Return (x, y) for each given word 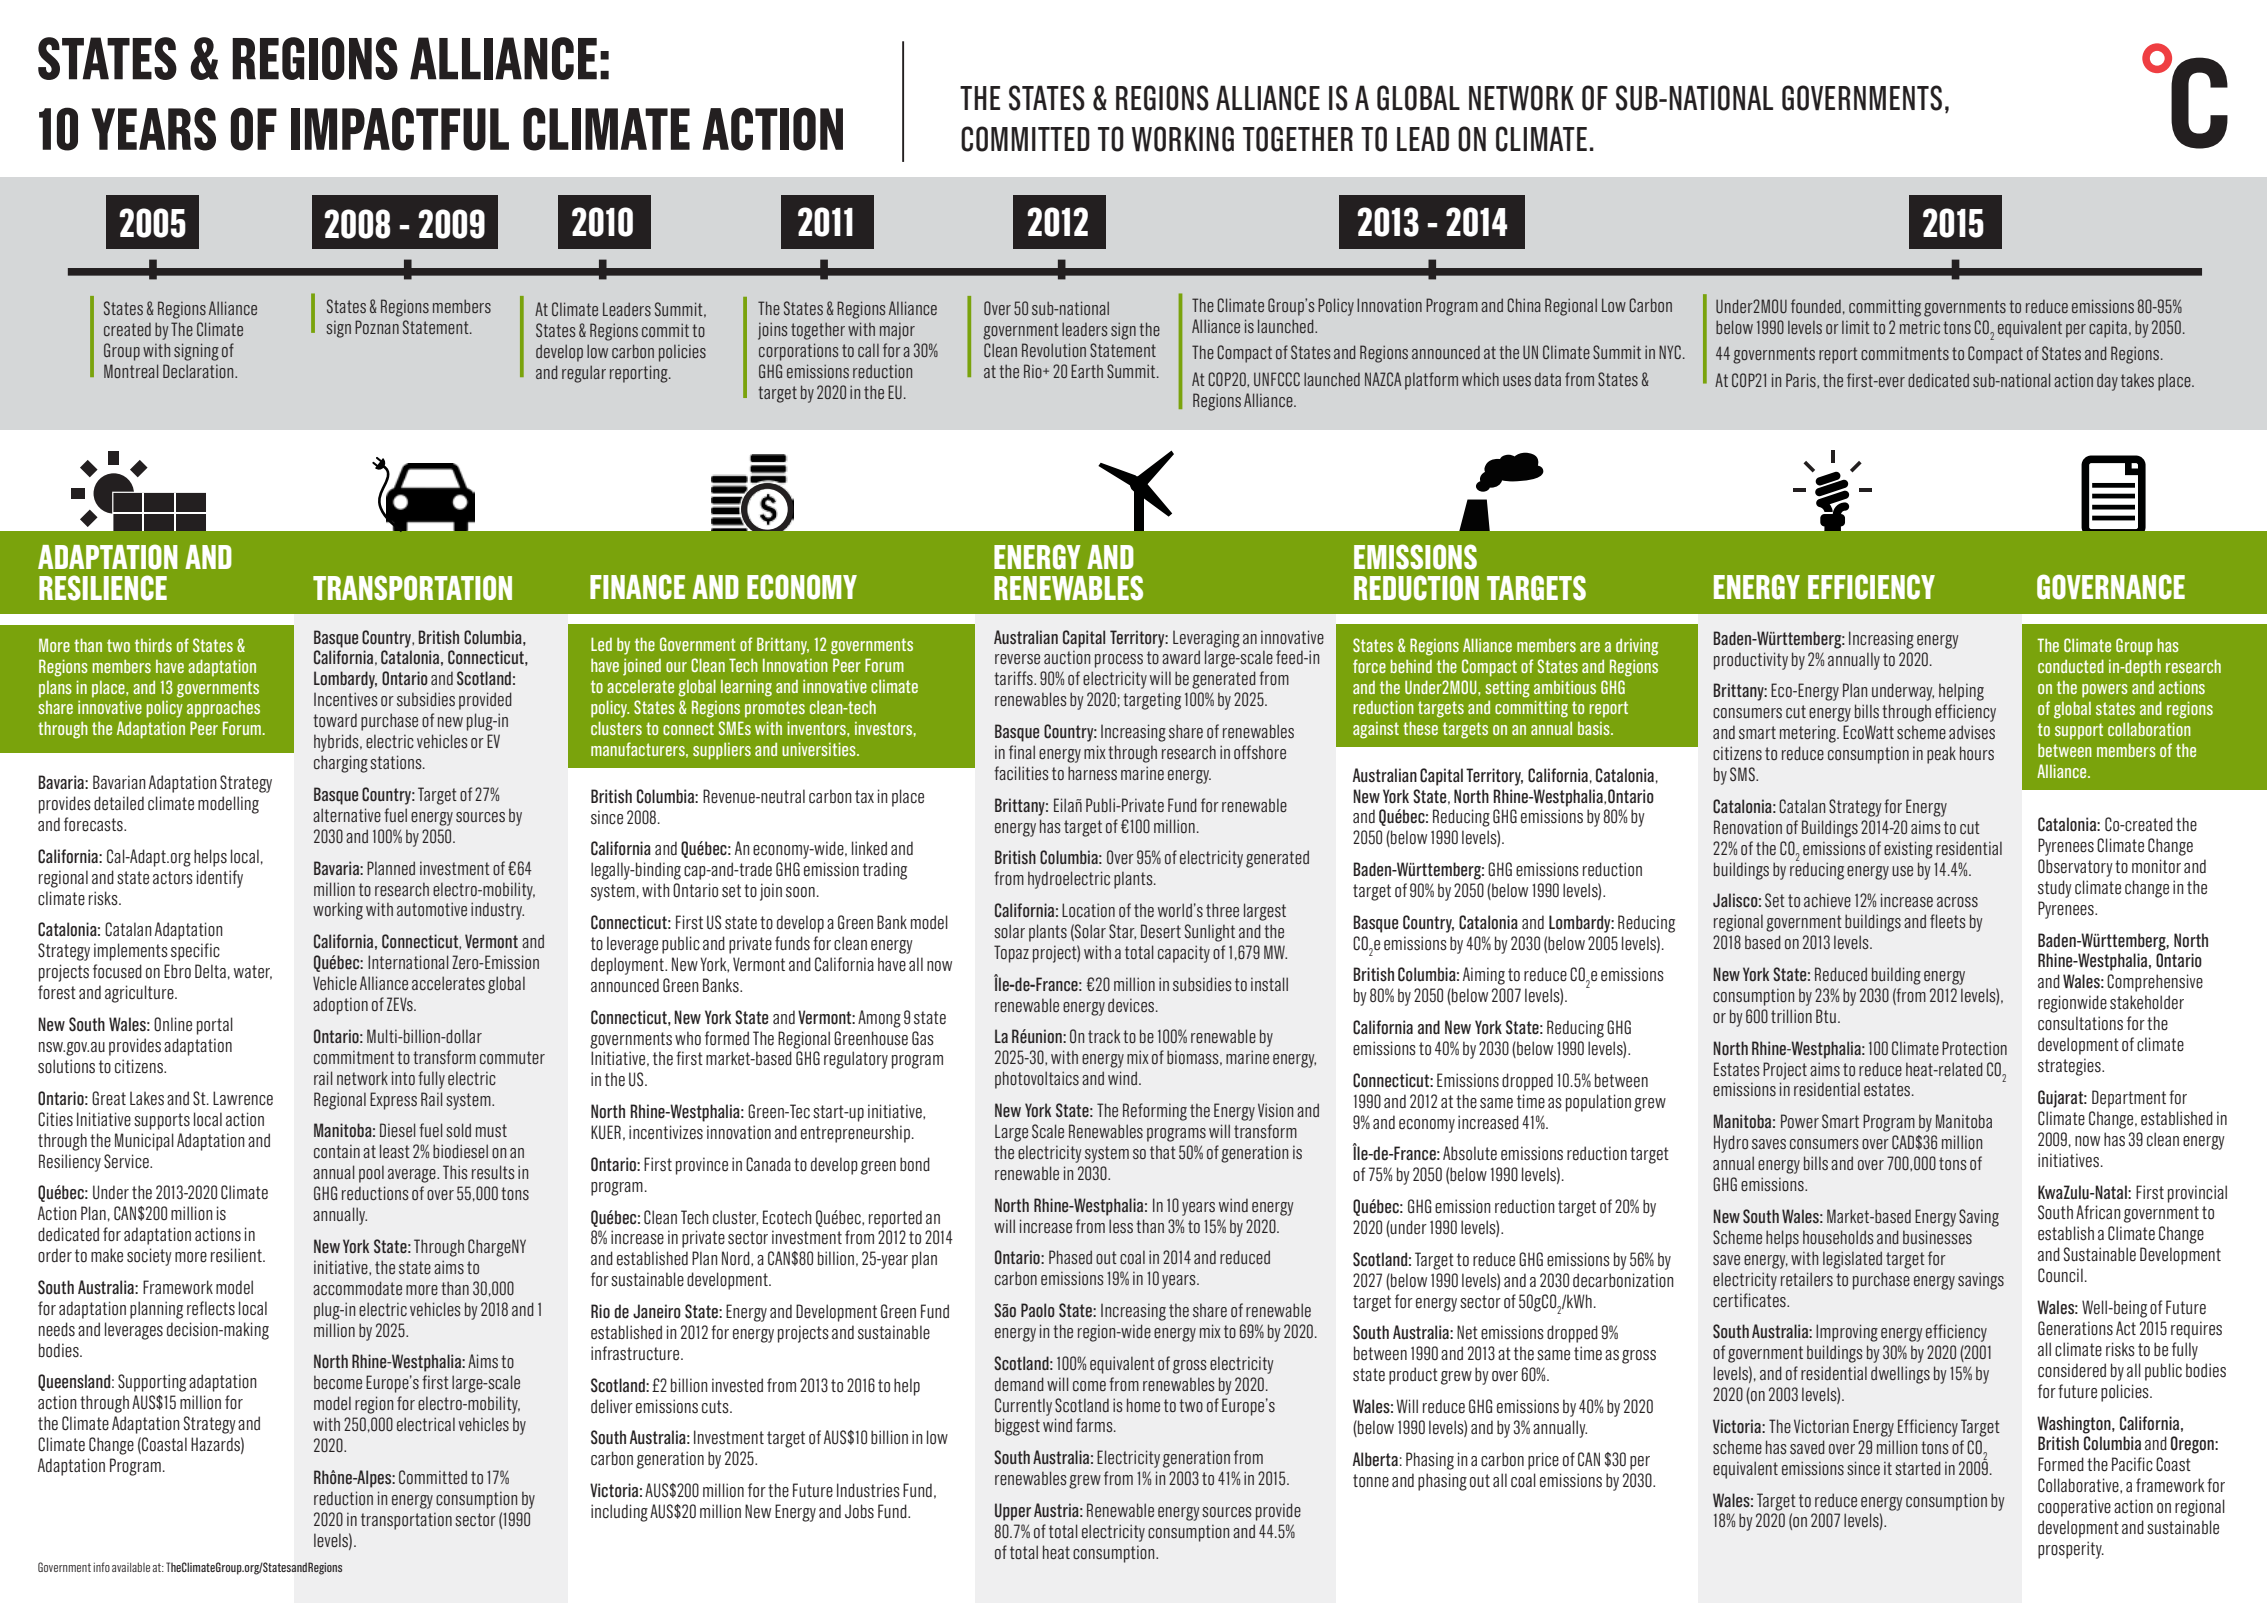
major (897, 331)
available (131, 1567)
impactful (400, 129)
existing (1908, 850)
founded (1816, 306)
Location (1088, 910)
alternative (347, 815)
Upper (1013, 1512)
